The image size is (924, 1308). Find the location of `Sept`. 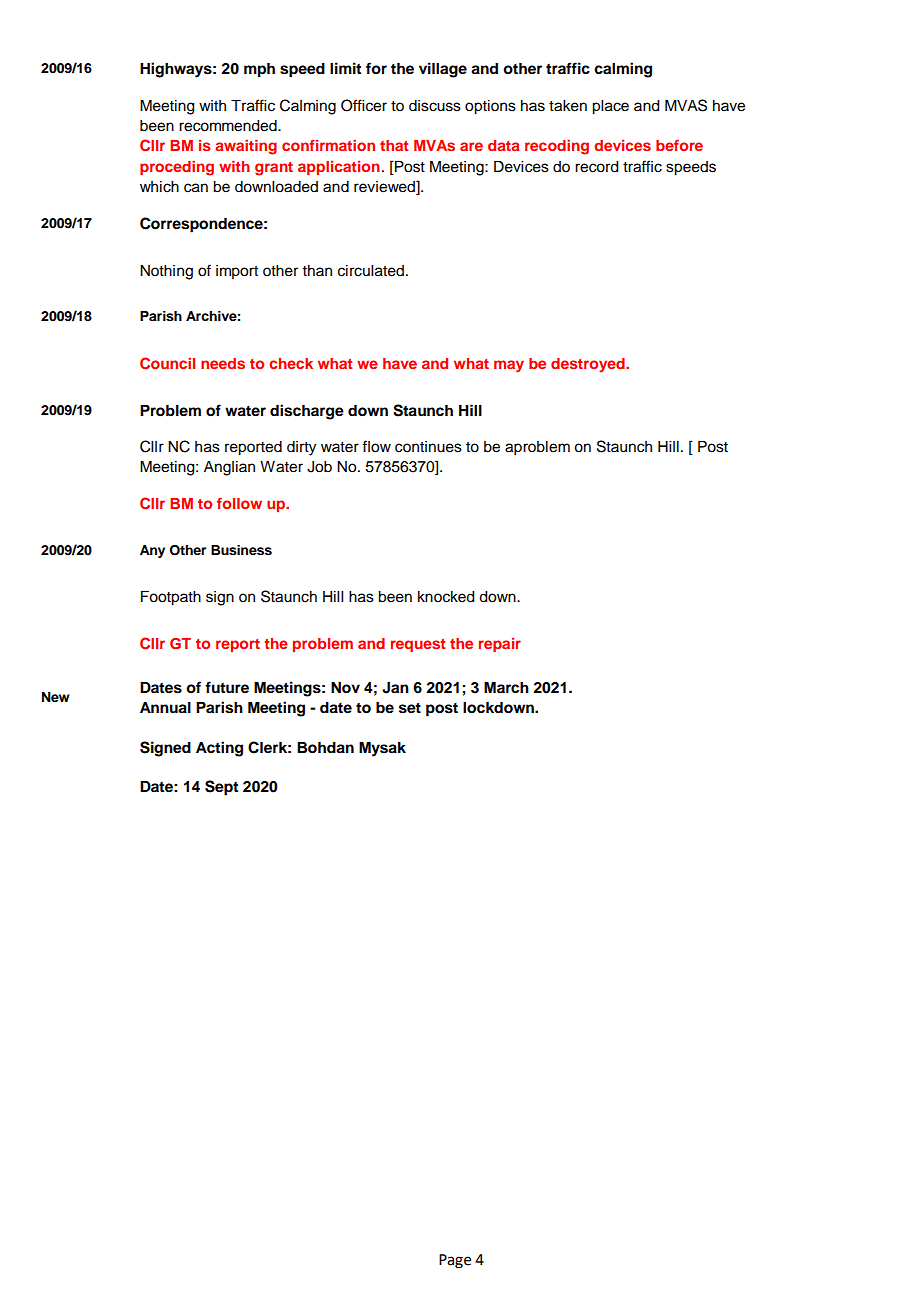

Sept is located at coordinates (221, 788).
